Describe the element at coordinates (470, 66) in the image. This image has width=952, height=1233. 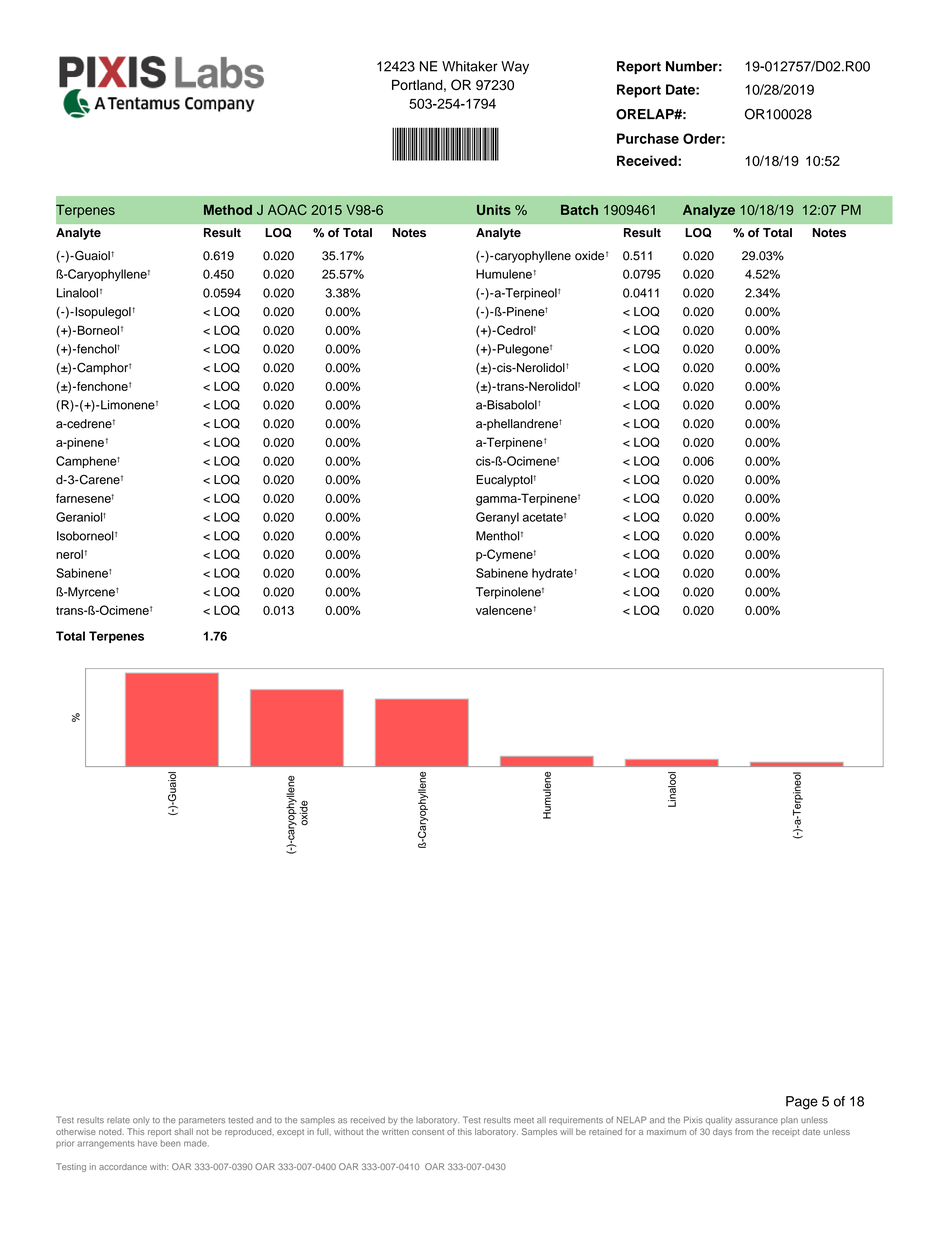
I see `Whitaker` at that location.
